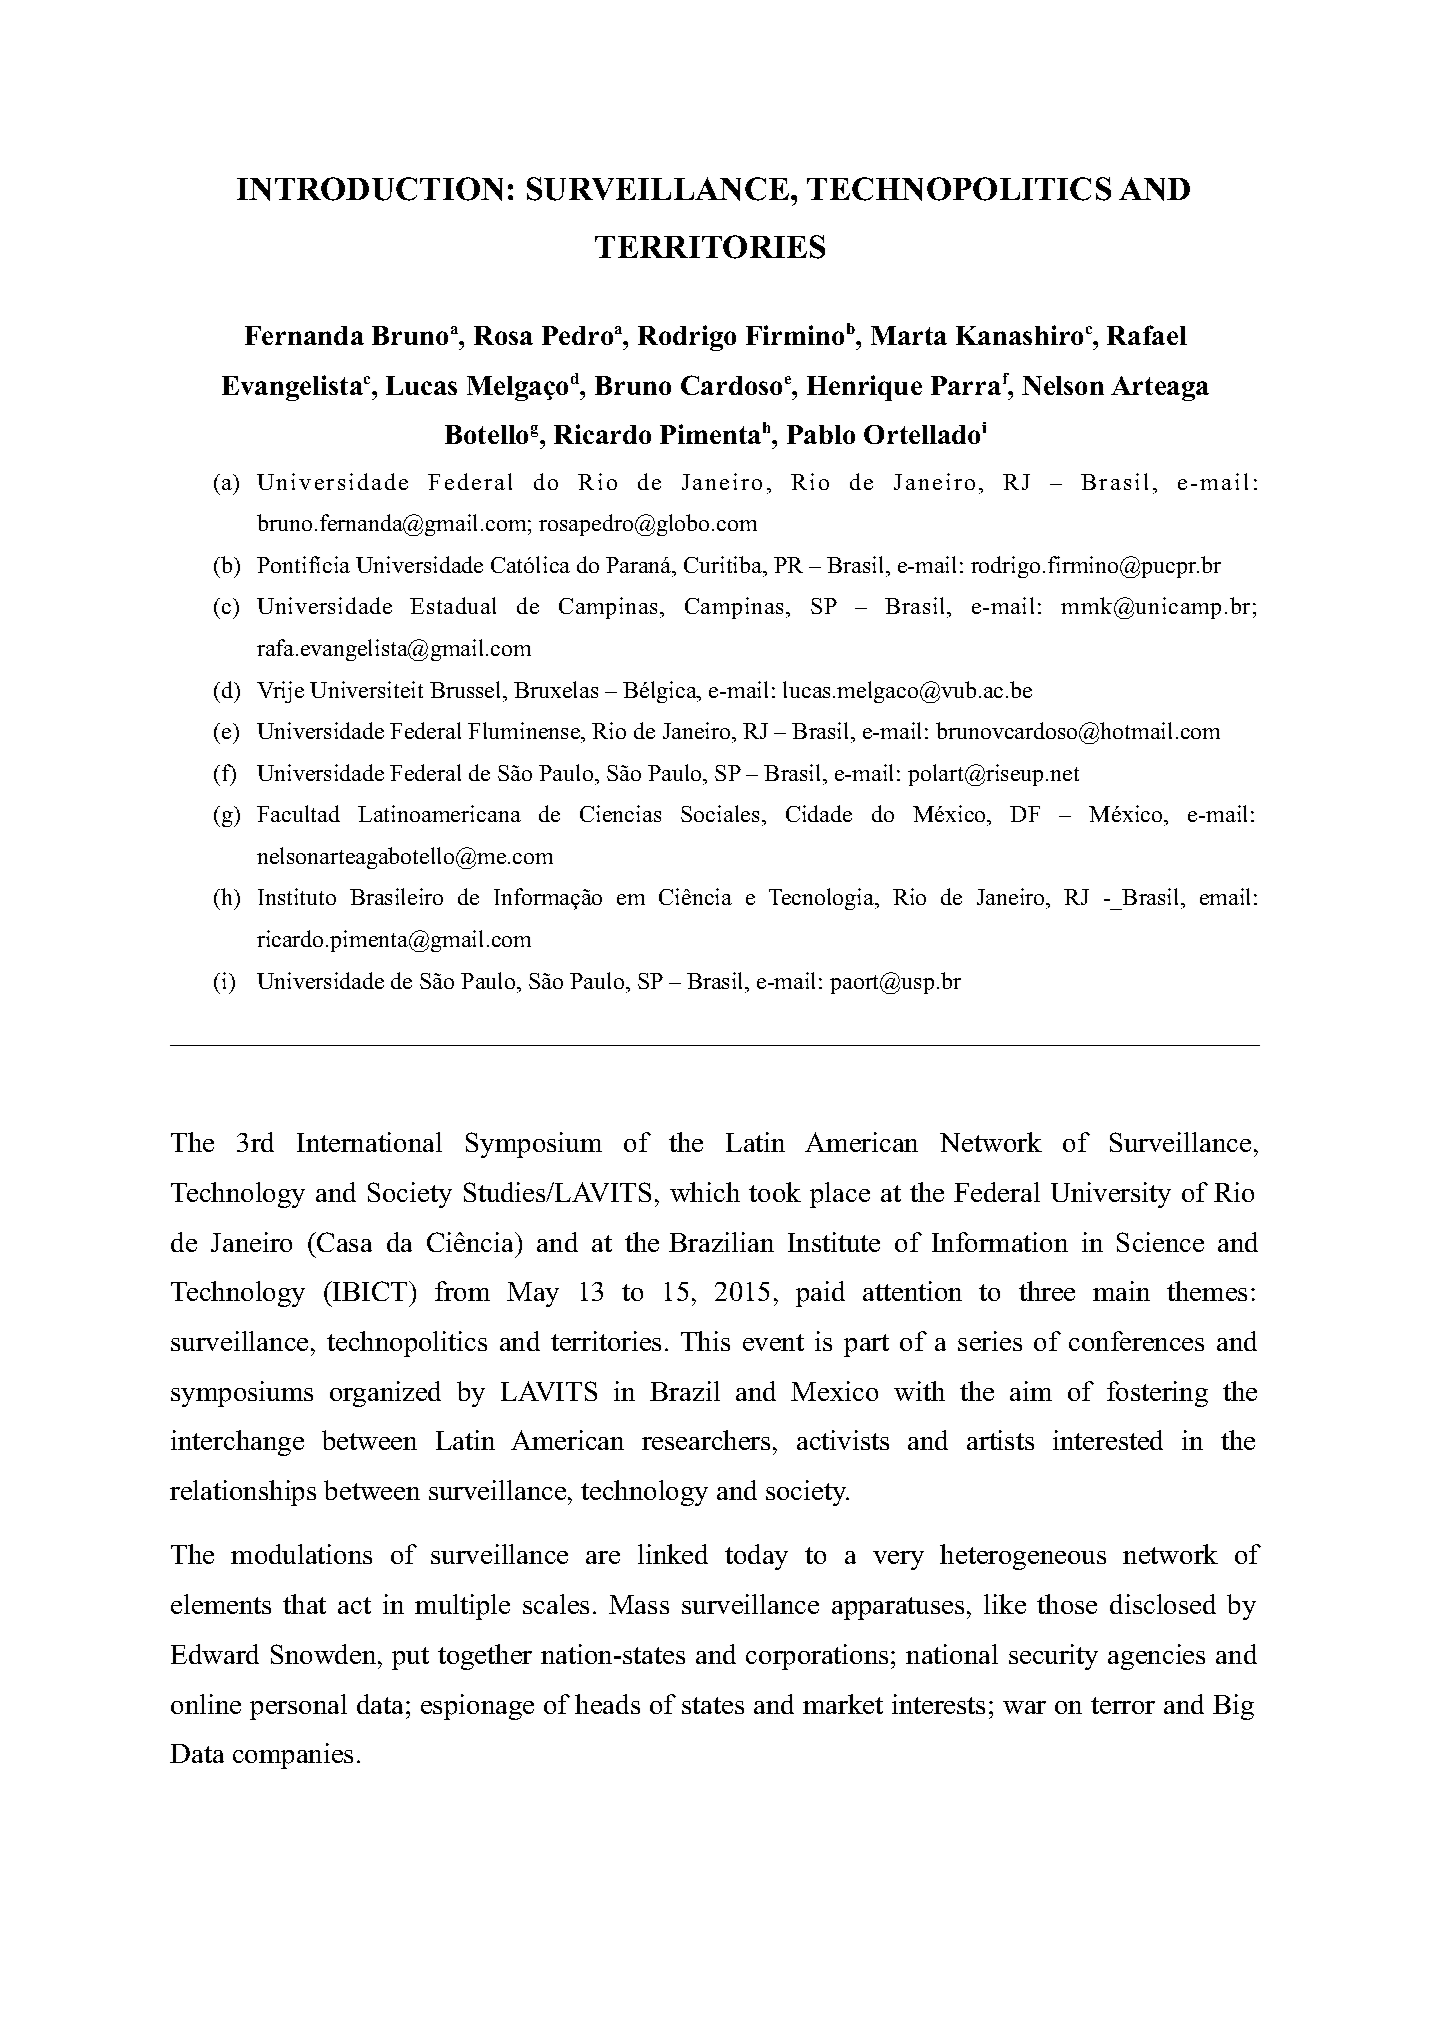 Image resolution: width=1430 pixels, height=2021 pixels. What do you see at coordinates (909, 335) in the screenshot?
I see `Marta` at bounding box center [909, 335].
